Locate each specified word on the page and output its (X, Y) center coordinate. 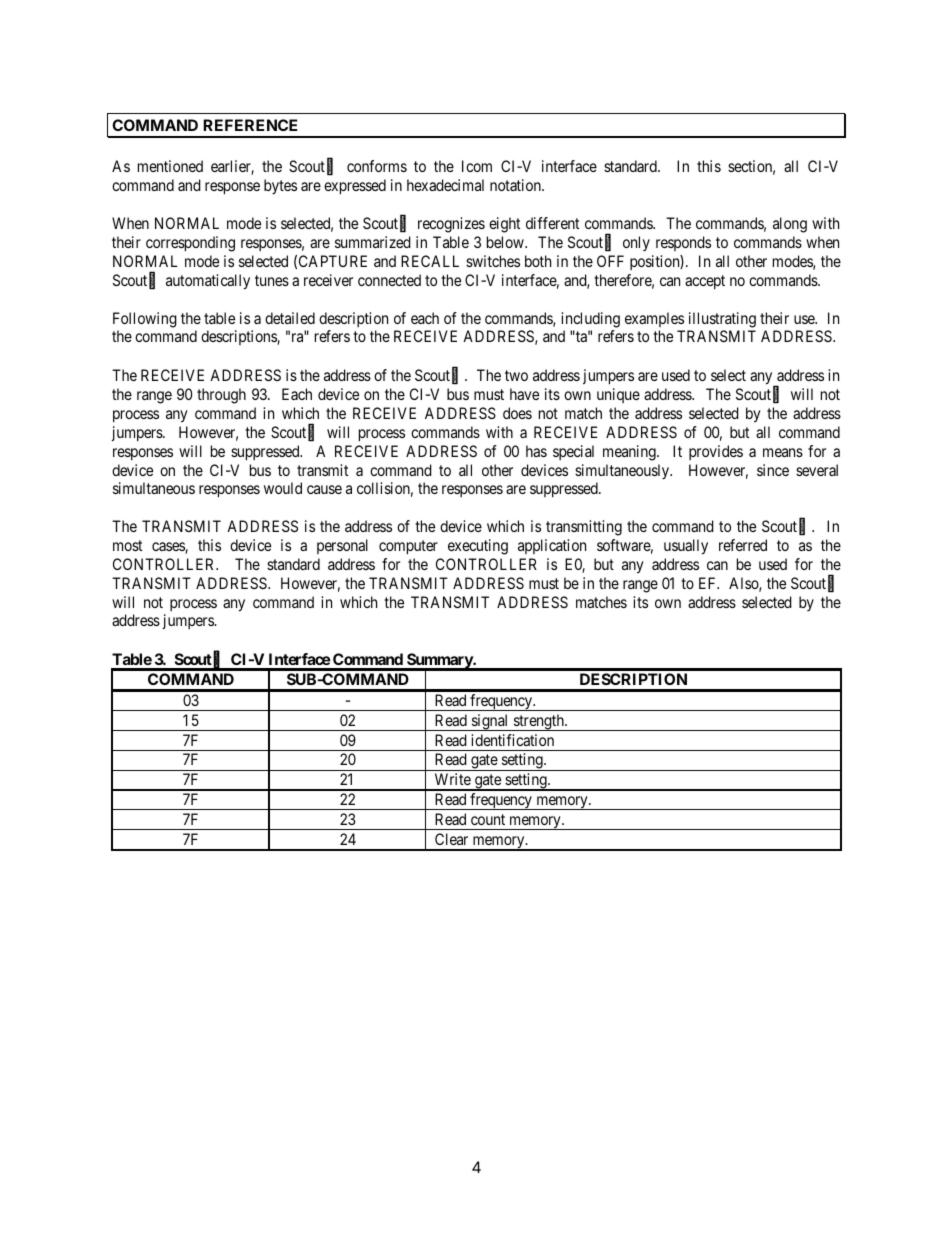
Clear (451, 839)
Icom (477, 166)
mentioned (170, 166)
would (283, 488)
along (790, 225)
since (773, 470)
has (536, 451)
